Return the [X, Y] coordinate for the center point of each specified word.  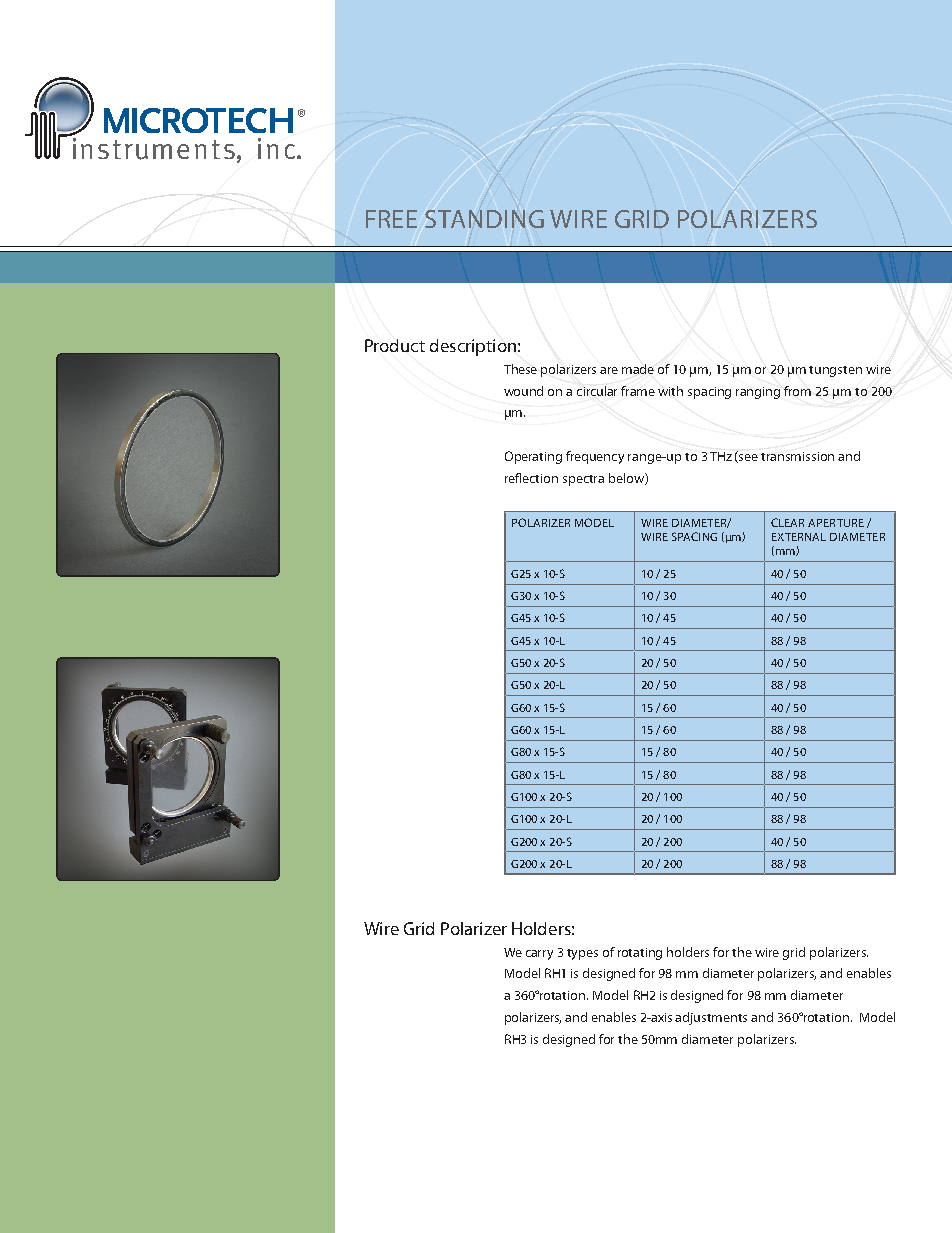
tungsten [835, 371]
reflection [531, 478]
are [609, 370]
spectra [583, 480]
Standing [484, 219]
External [799, 537]
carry [539, 955]
